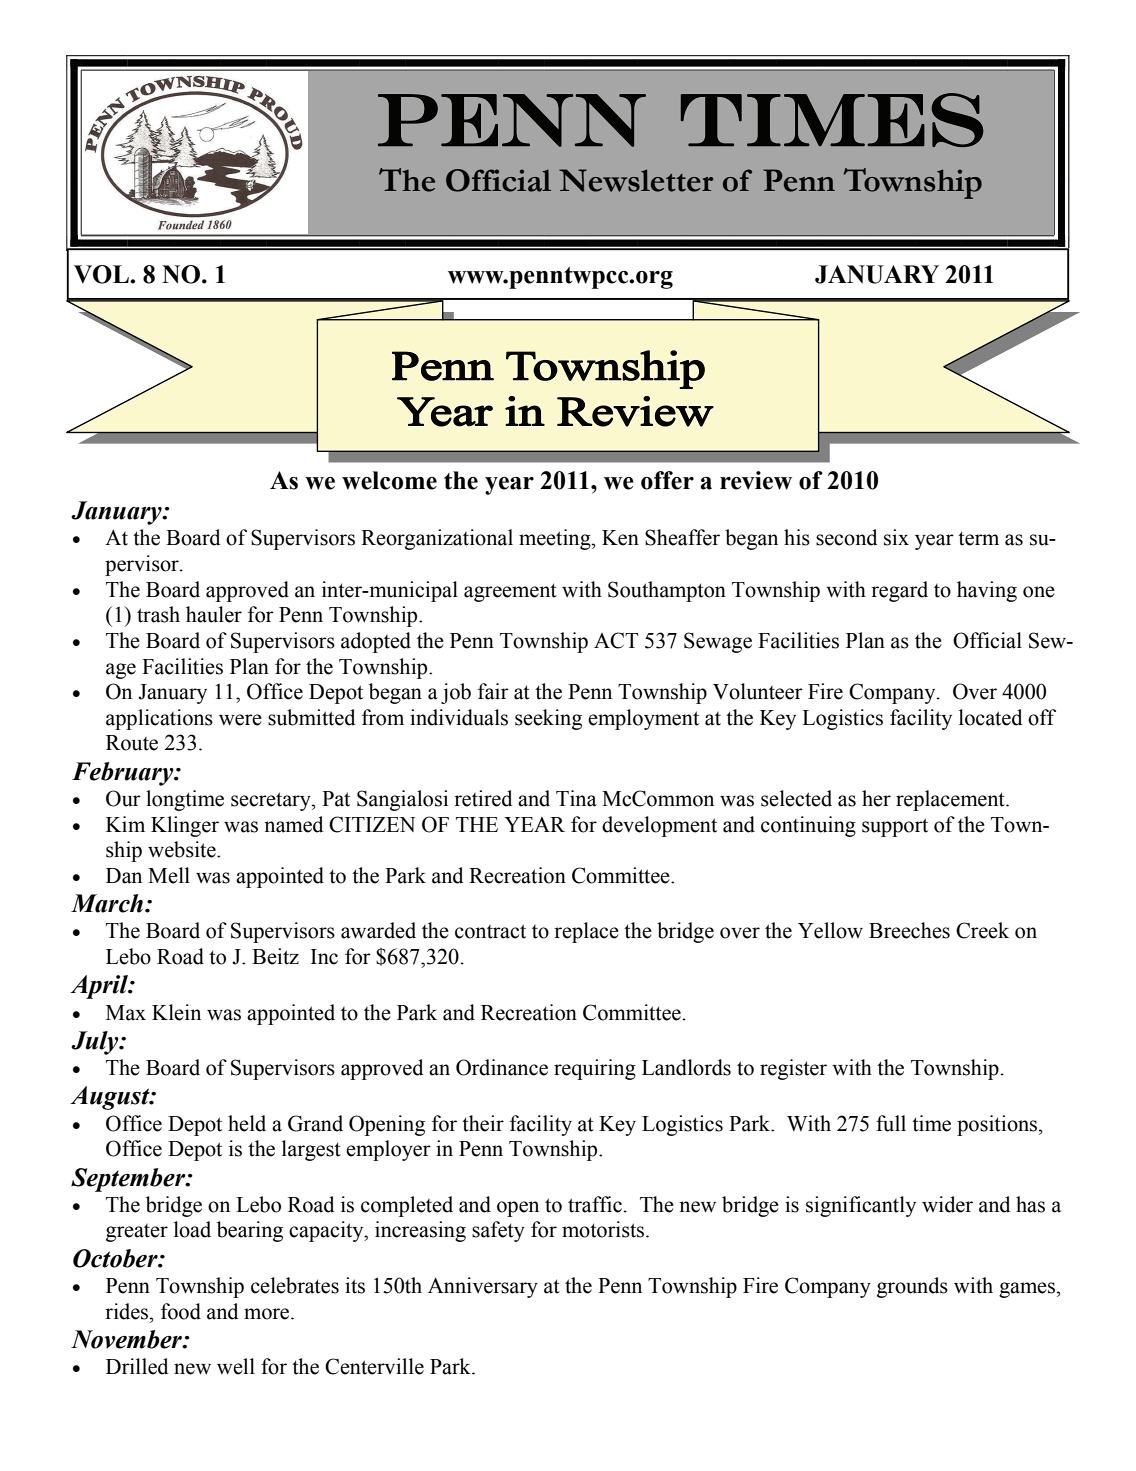 The image size is (1136, 1471). I want to click on her, so click(876, 798).
